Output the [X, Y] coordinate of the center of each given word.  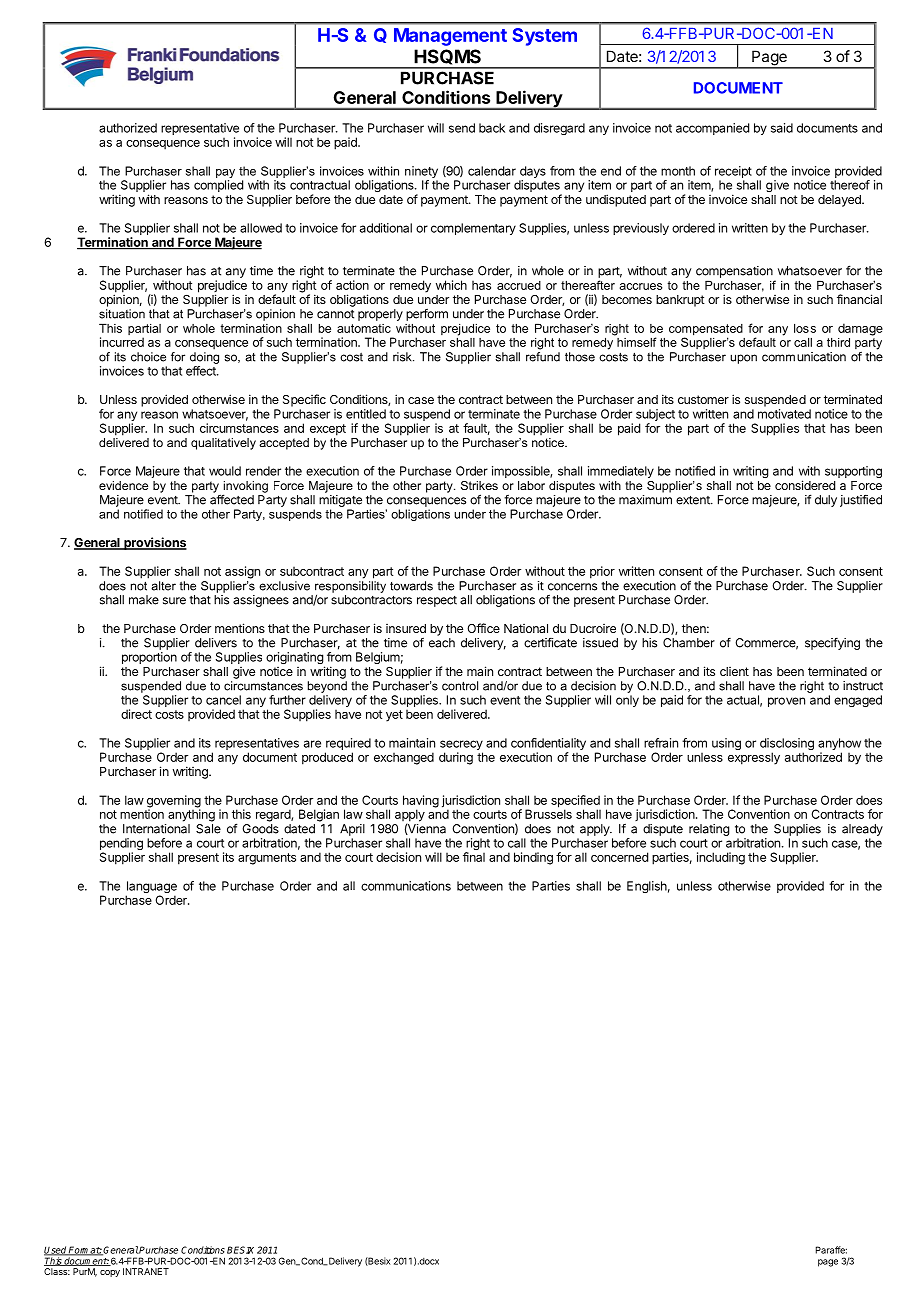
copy [110, 1273]
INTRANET [146, 1271]
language [151, 888]
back [492, 128]
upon [743, 359]
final [474, 857]
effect [202, 371]
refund [543, 355]
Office [483, 628]
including [721, 858]
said [782, 128]
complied [218, 186]
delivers [216, 643]
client [734, 671]
